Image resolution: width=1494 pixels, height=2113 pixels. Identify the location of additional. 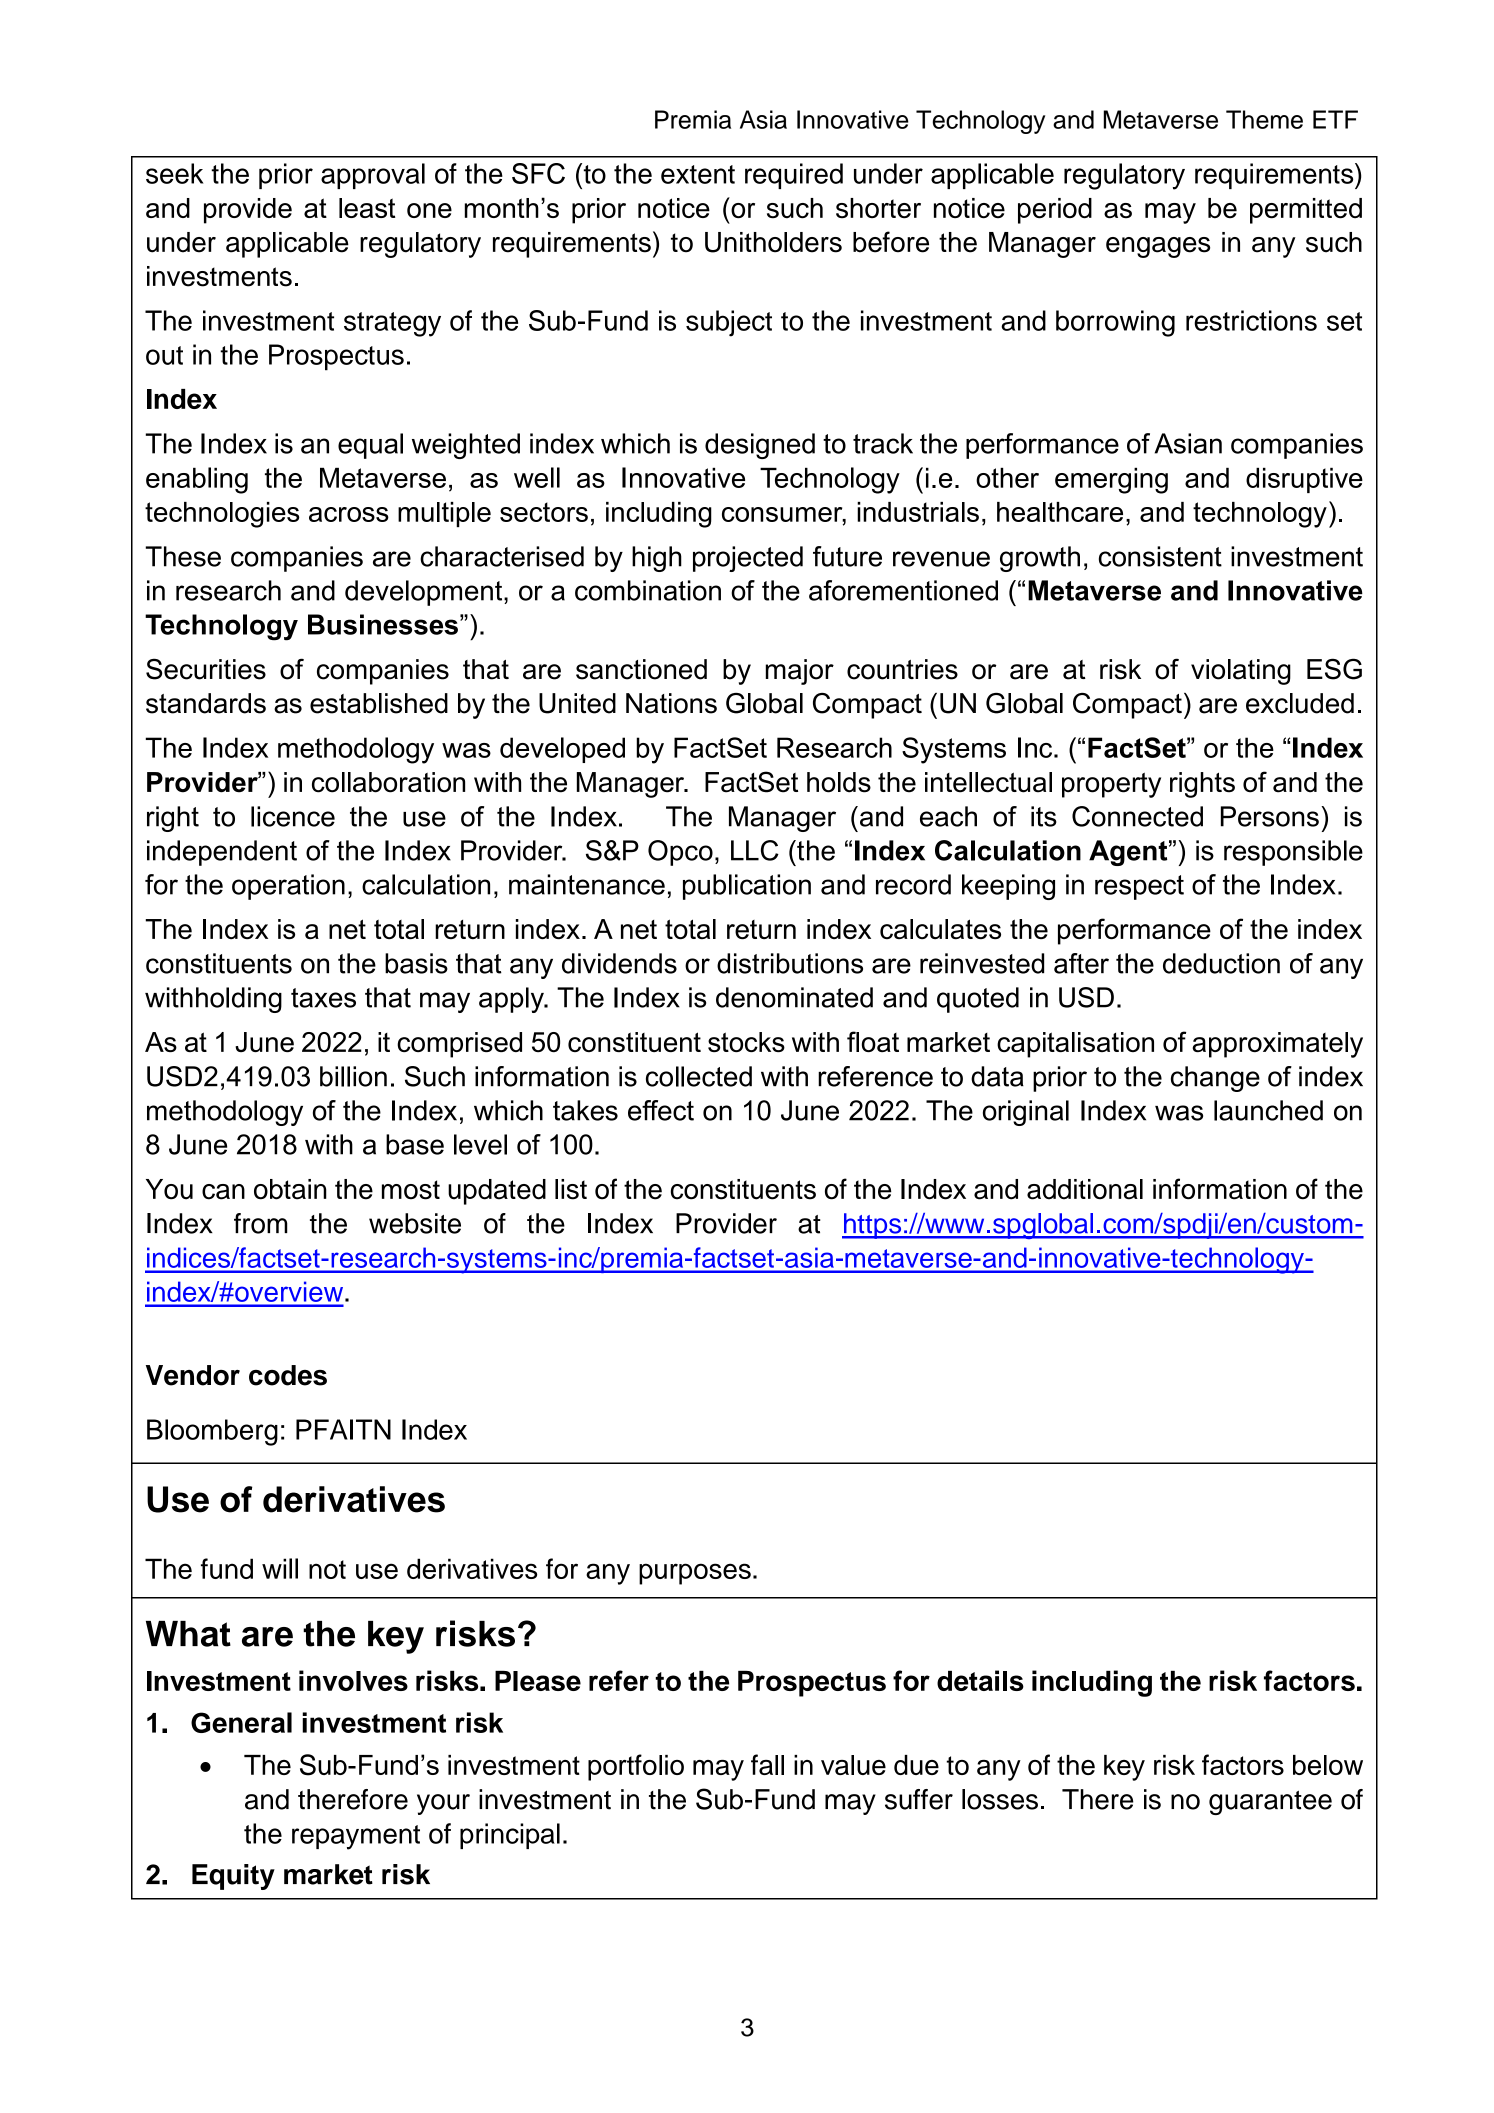
(1085, 1189).
